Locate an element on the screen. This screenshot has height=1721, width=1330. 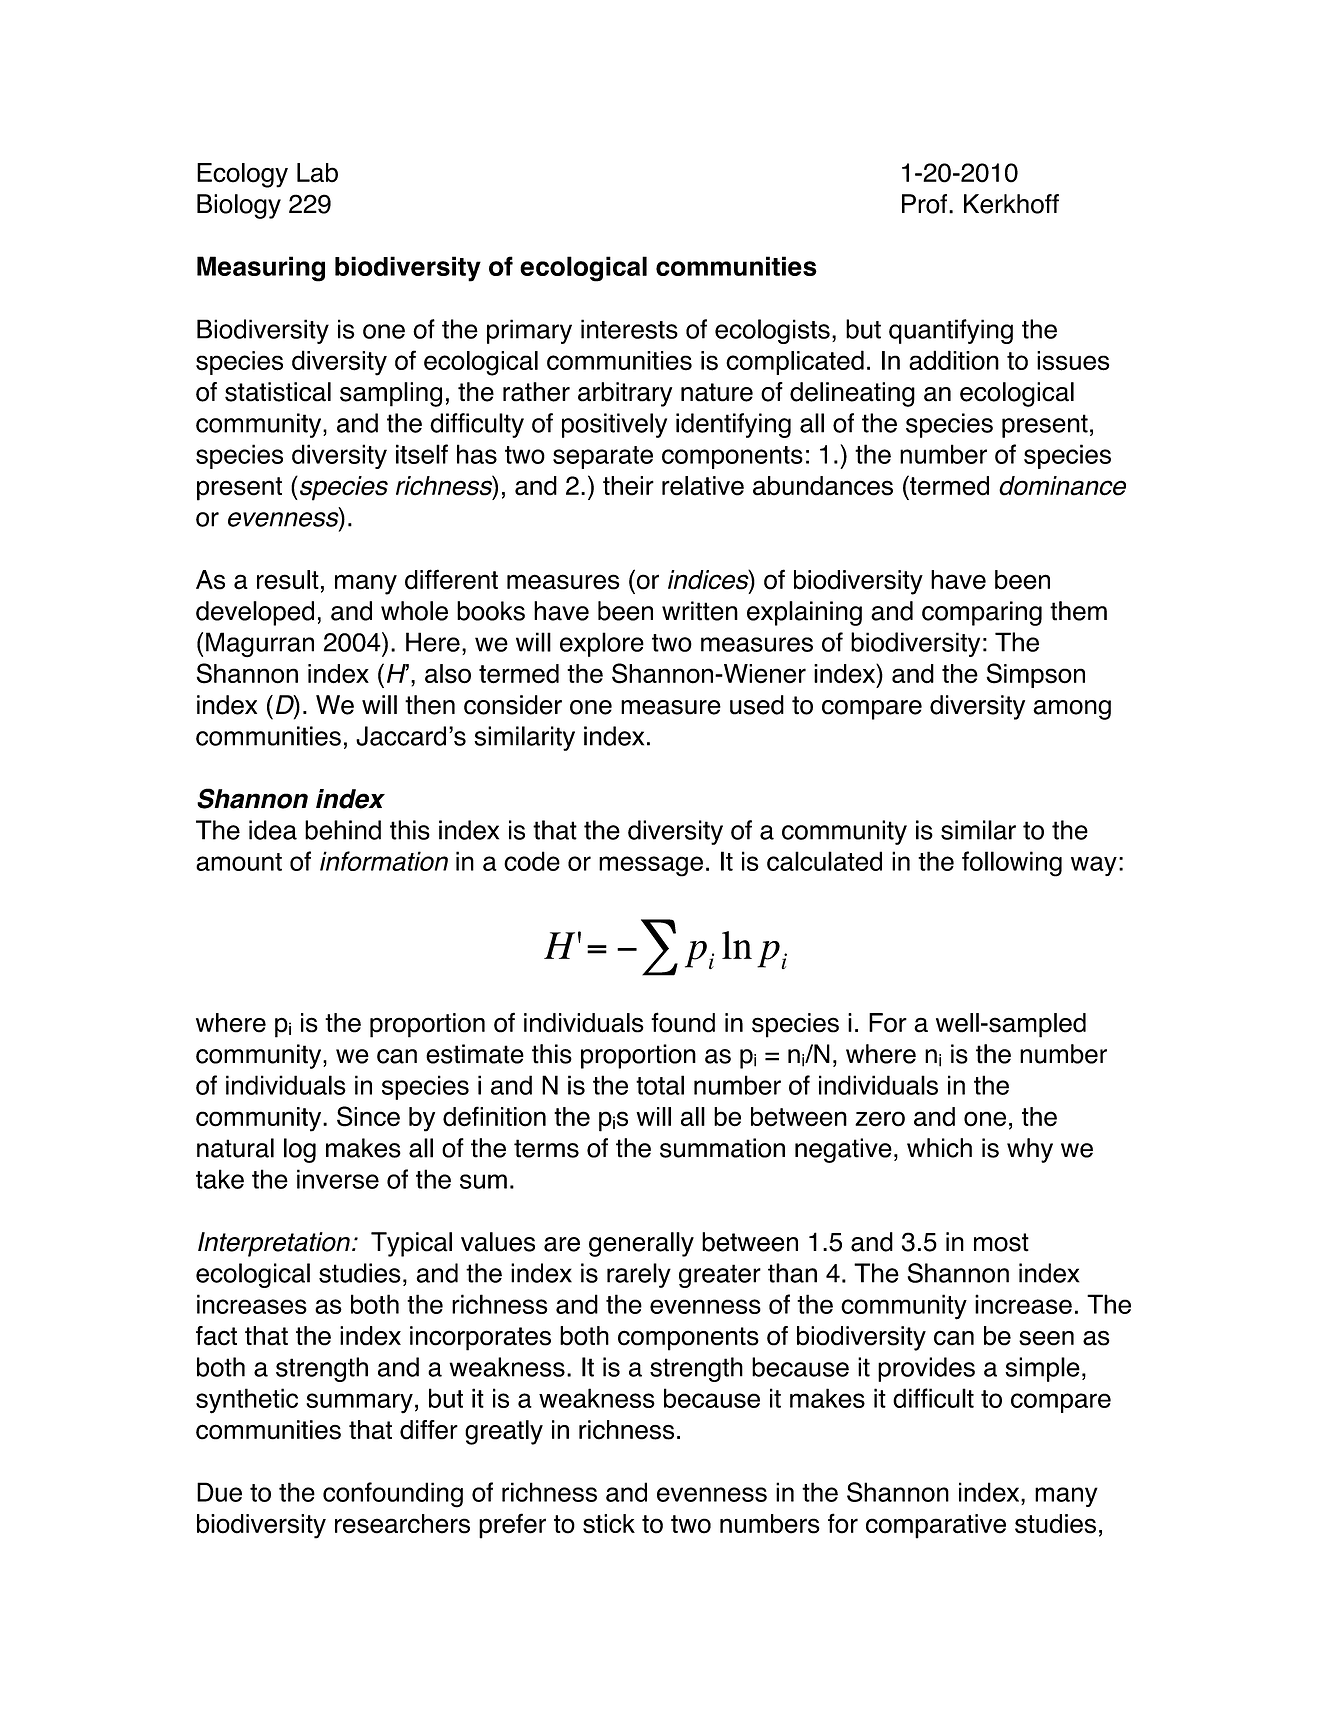
which is located at coordinates (939, 1148).
